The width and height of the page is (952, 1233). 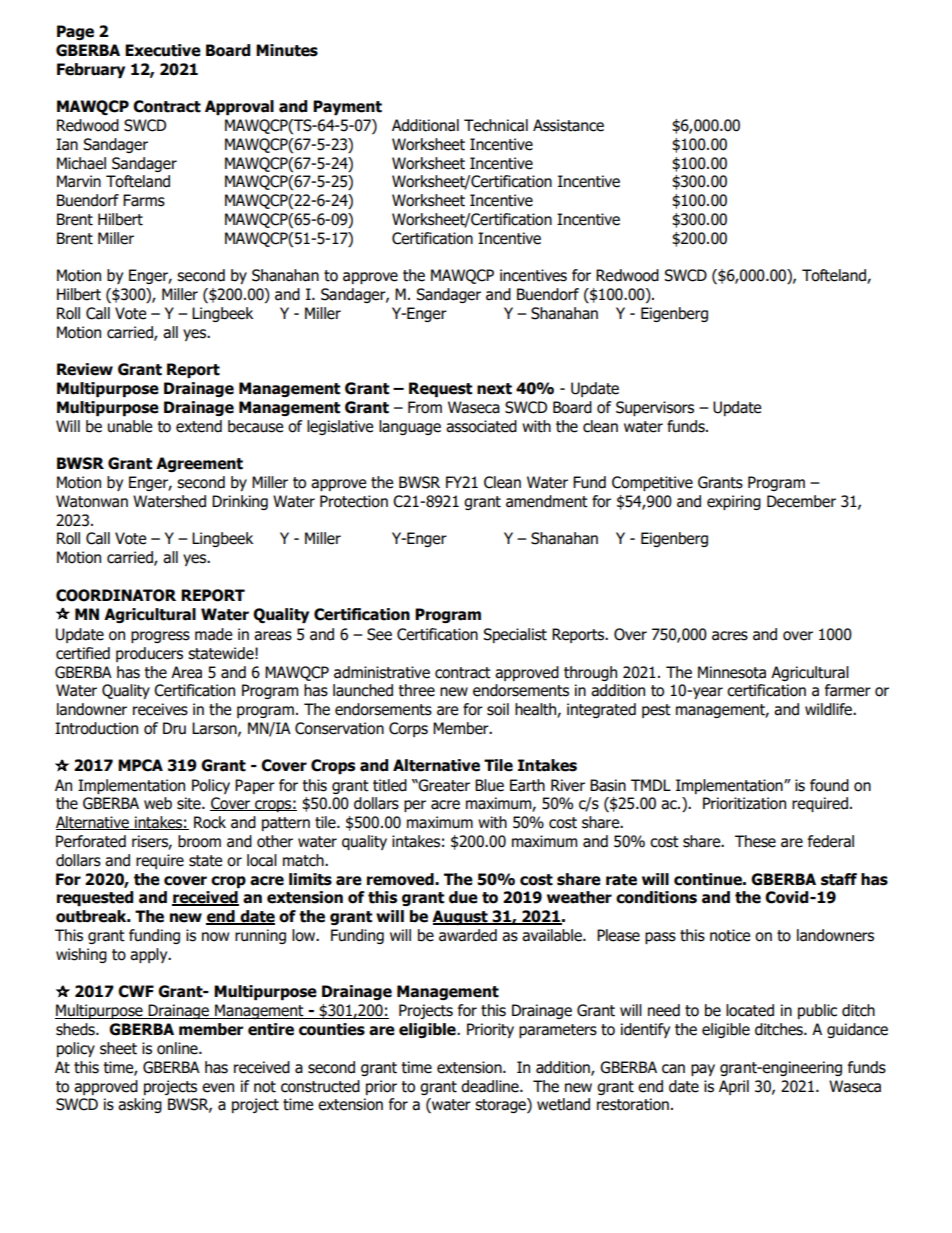 What do you see at coordinates (489, 785) in the page?
I see `Blue` at bounding box center [489, 785].
